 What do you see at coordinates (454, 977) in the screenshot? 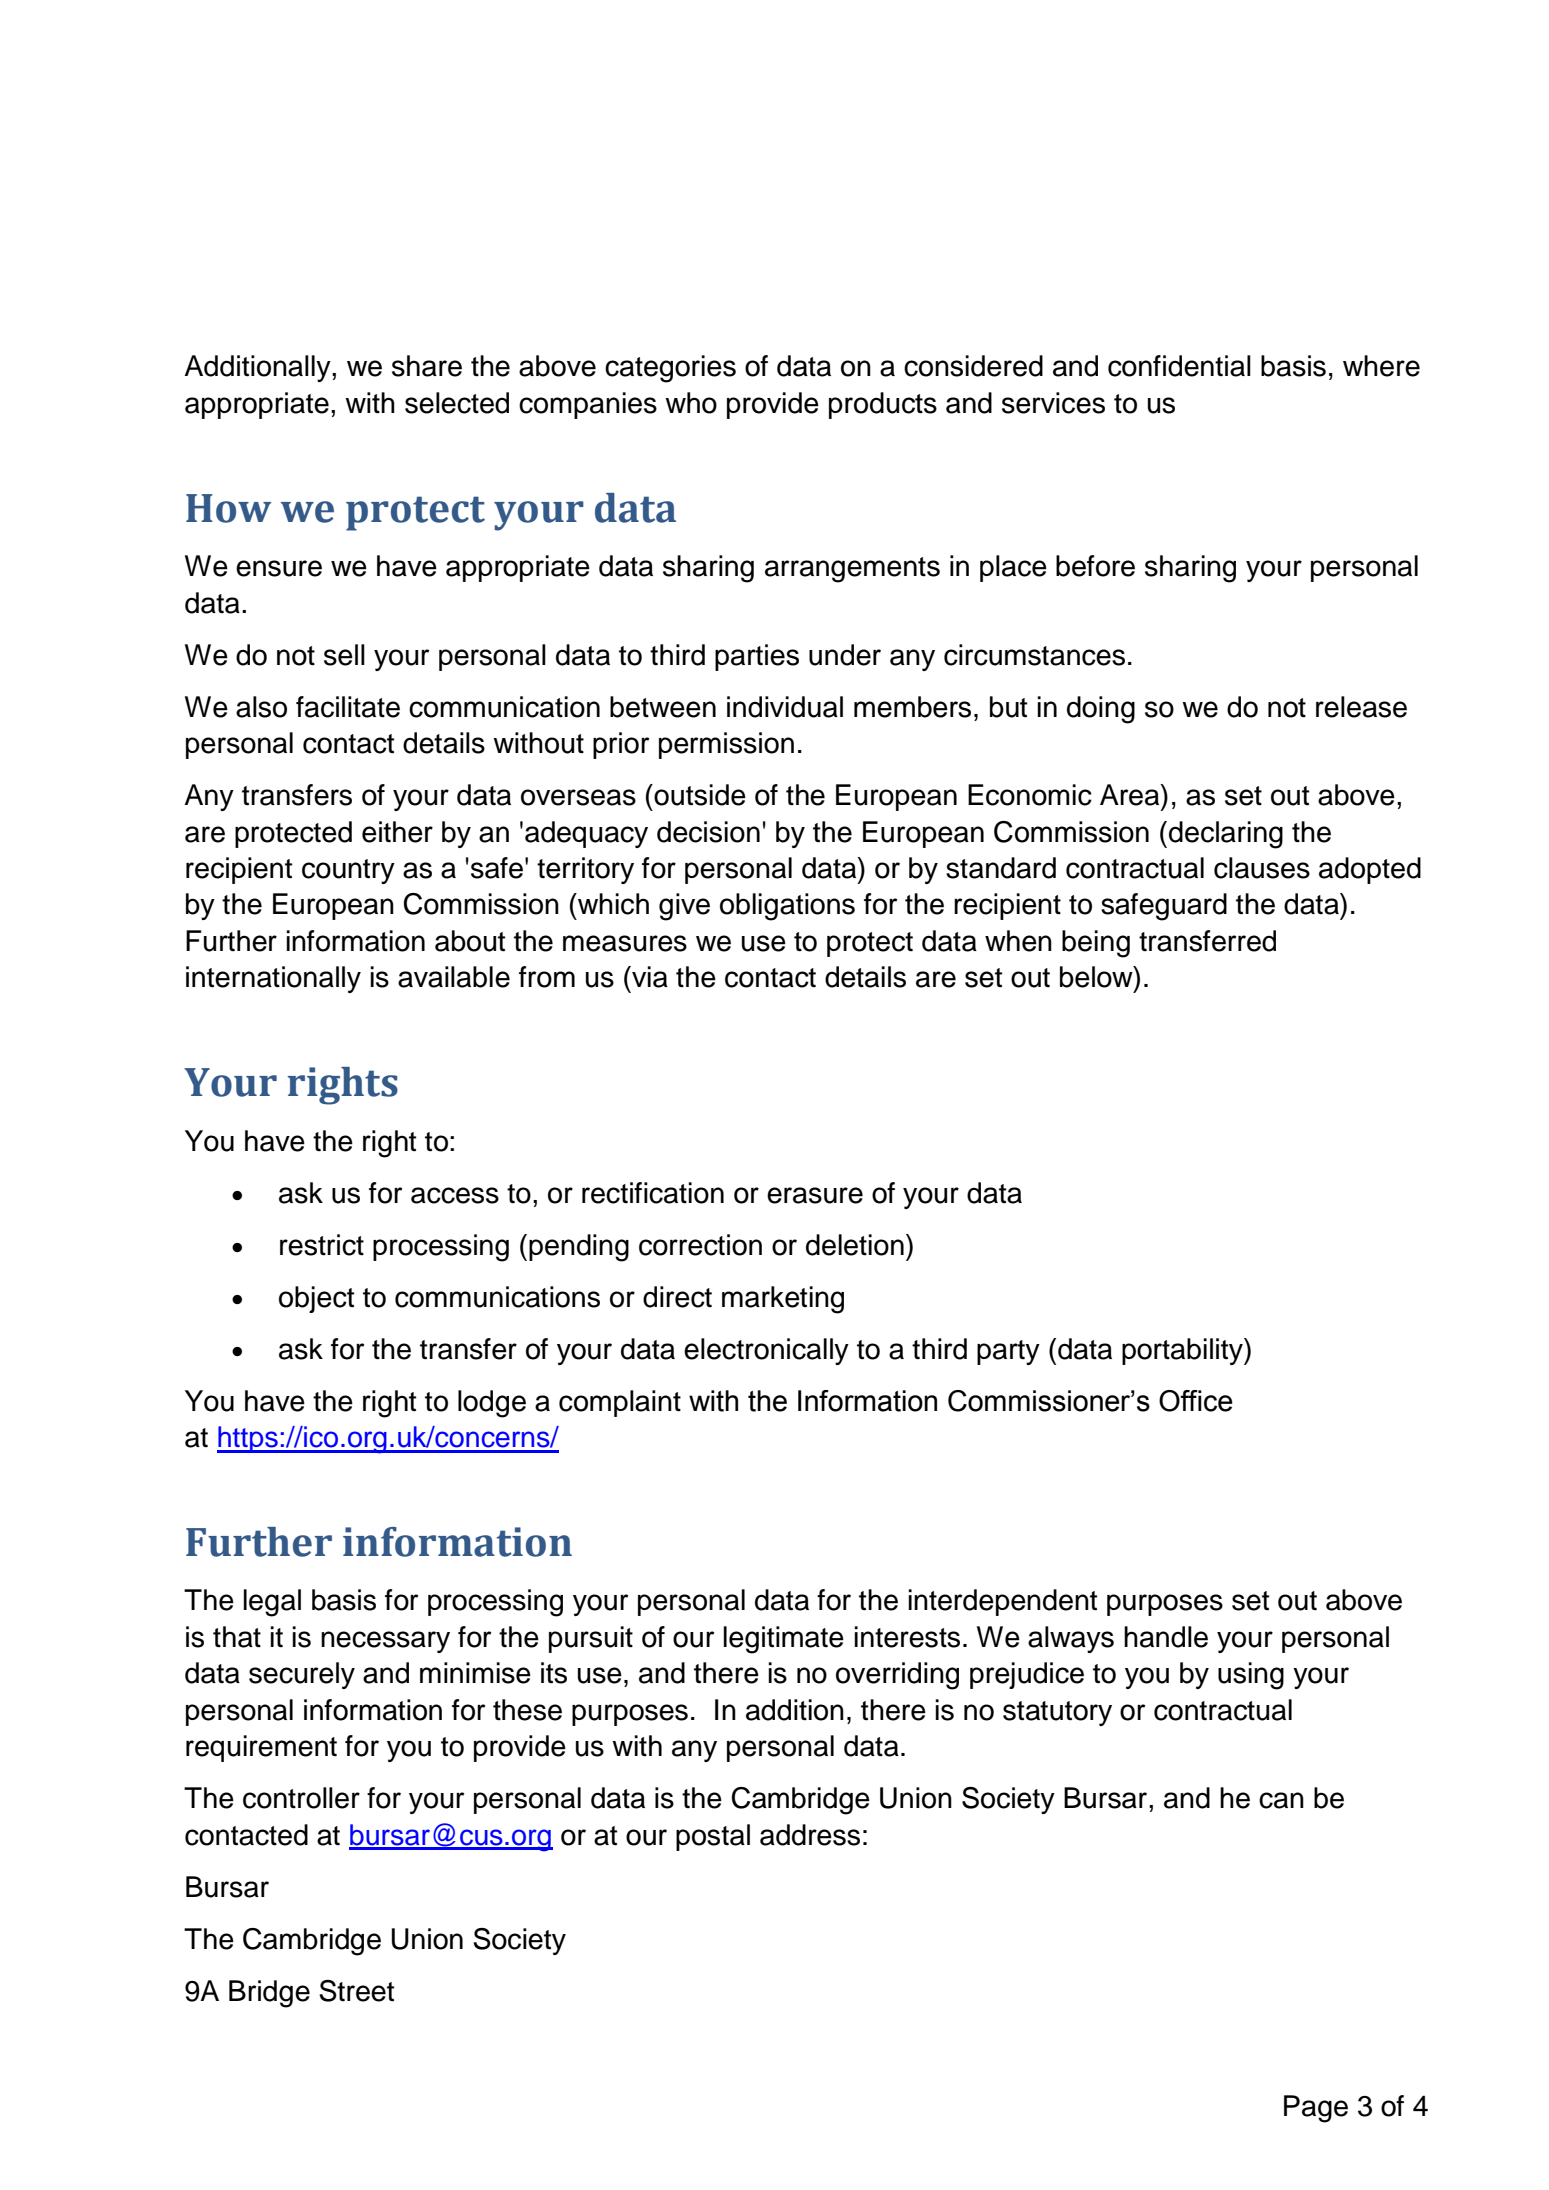
I see `available` at bounding box center [454, 977].
